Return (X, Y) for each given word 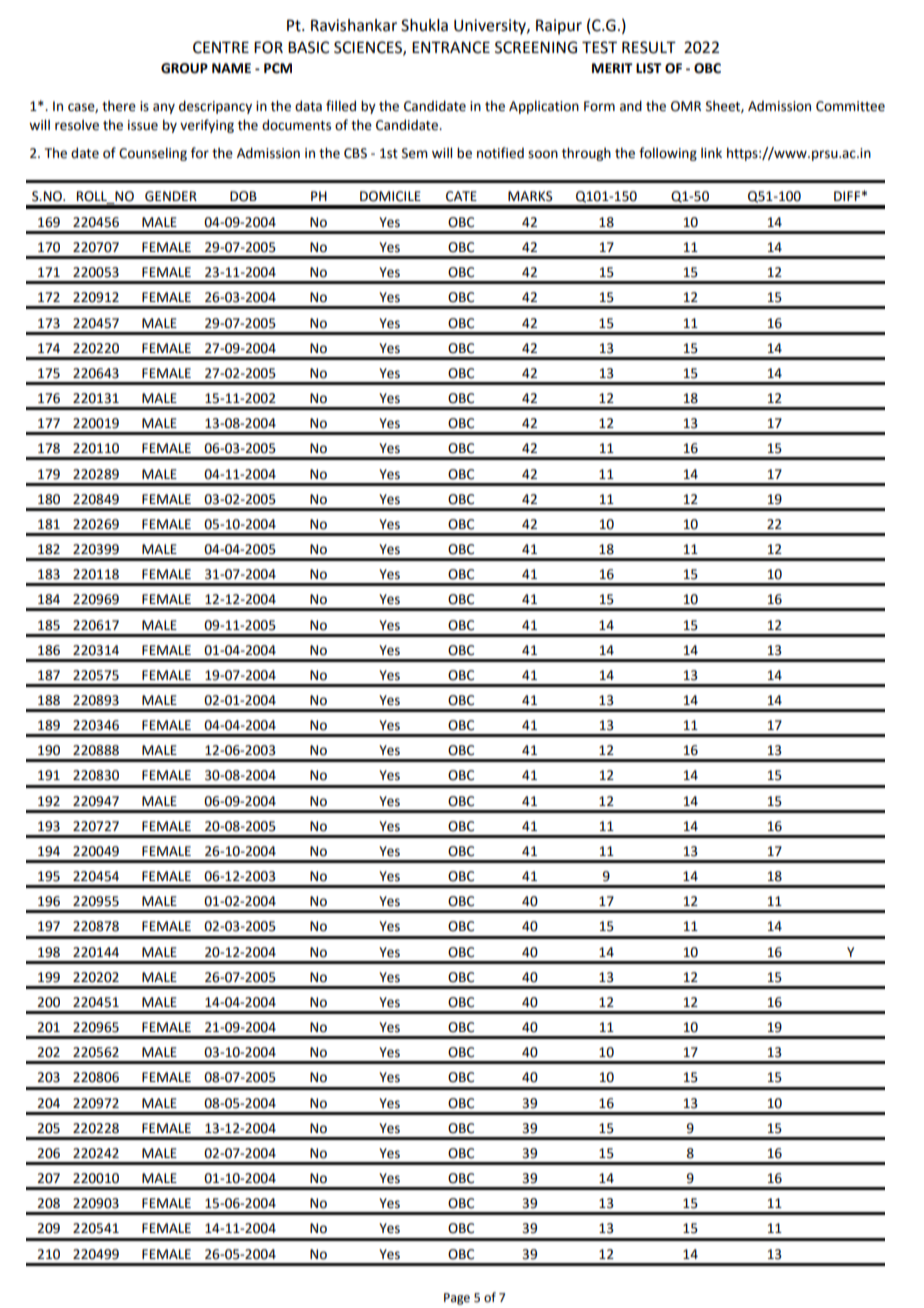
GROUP (184, 68)
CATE (461, 196)
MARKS (530, 196)
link (711, 153)
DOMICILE (390, 196)
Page (457, 1299)
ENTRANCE (451, 47)
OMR (686, 106)
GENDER (171, 196)
